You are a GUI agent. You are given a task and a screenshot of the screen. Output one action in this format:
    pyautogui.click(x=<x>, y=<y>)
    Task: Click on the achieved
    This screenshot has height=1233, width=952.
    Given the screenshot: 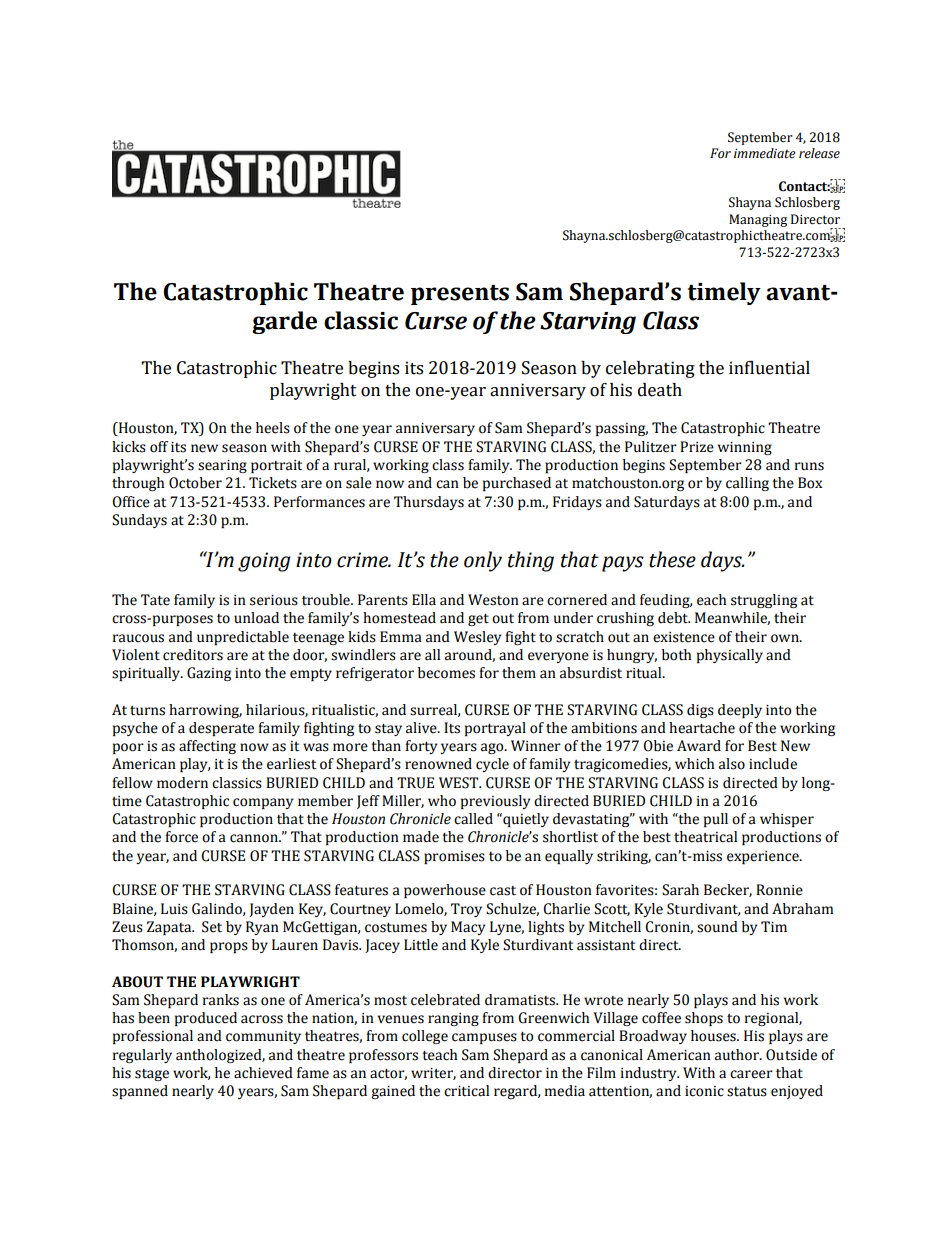 What is the action you would take?
    pyautogui.click(x=263, y=1073)
